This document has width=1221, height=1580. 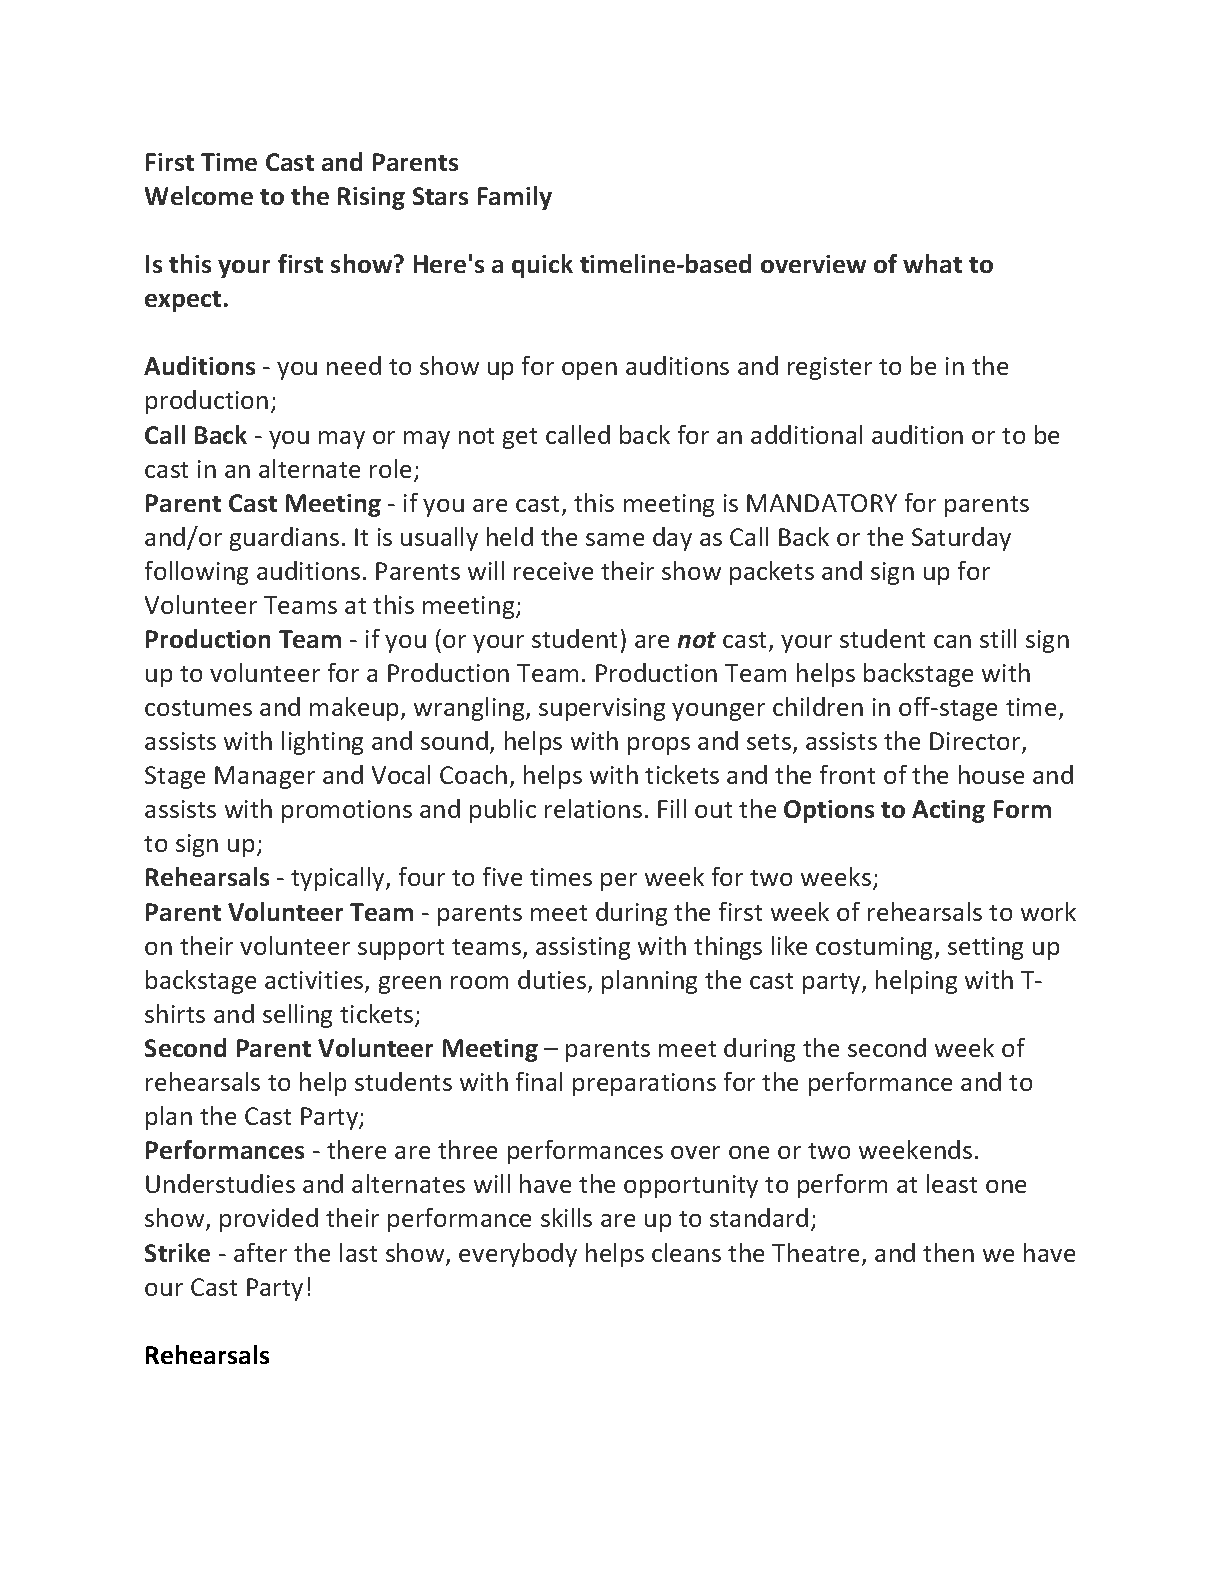 What do you see at coordinates (976, 743) in the document?
I see `Director` at bounding box center [976, 743].
